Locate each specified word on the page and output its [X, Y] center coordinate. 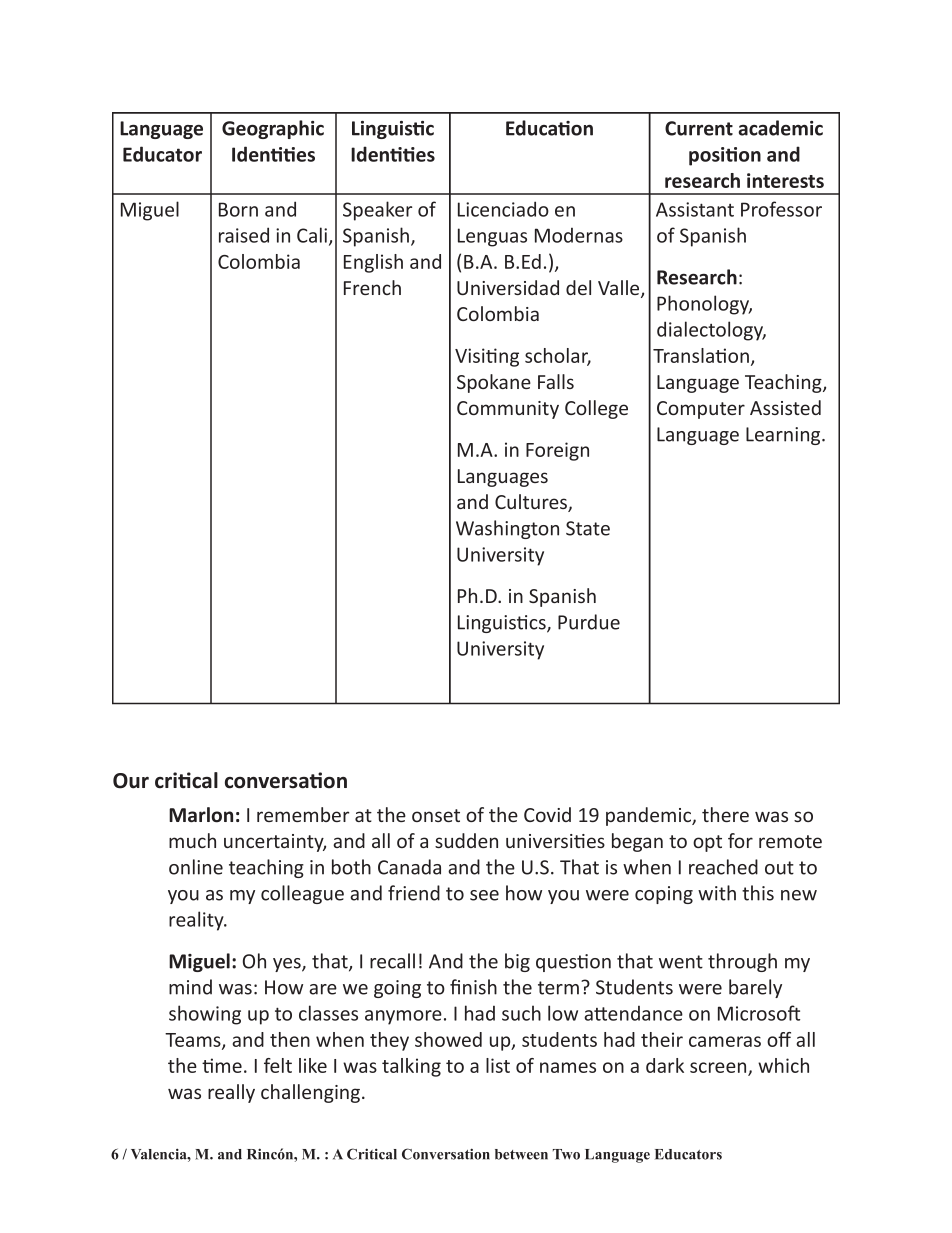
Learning [784, 436]
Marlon [201, 815]
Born [238, 209]
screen [719, 1069]
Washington [507, 529]
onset [436, 815]
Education [549, 128]
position [725, 156]
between [521, 1154]
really [231, 1093]
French [372, 287]
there [725, 814]
